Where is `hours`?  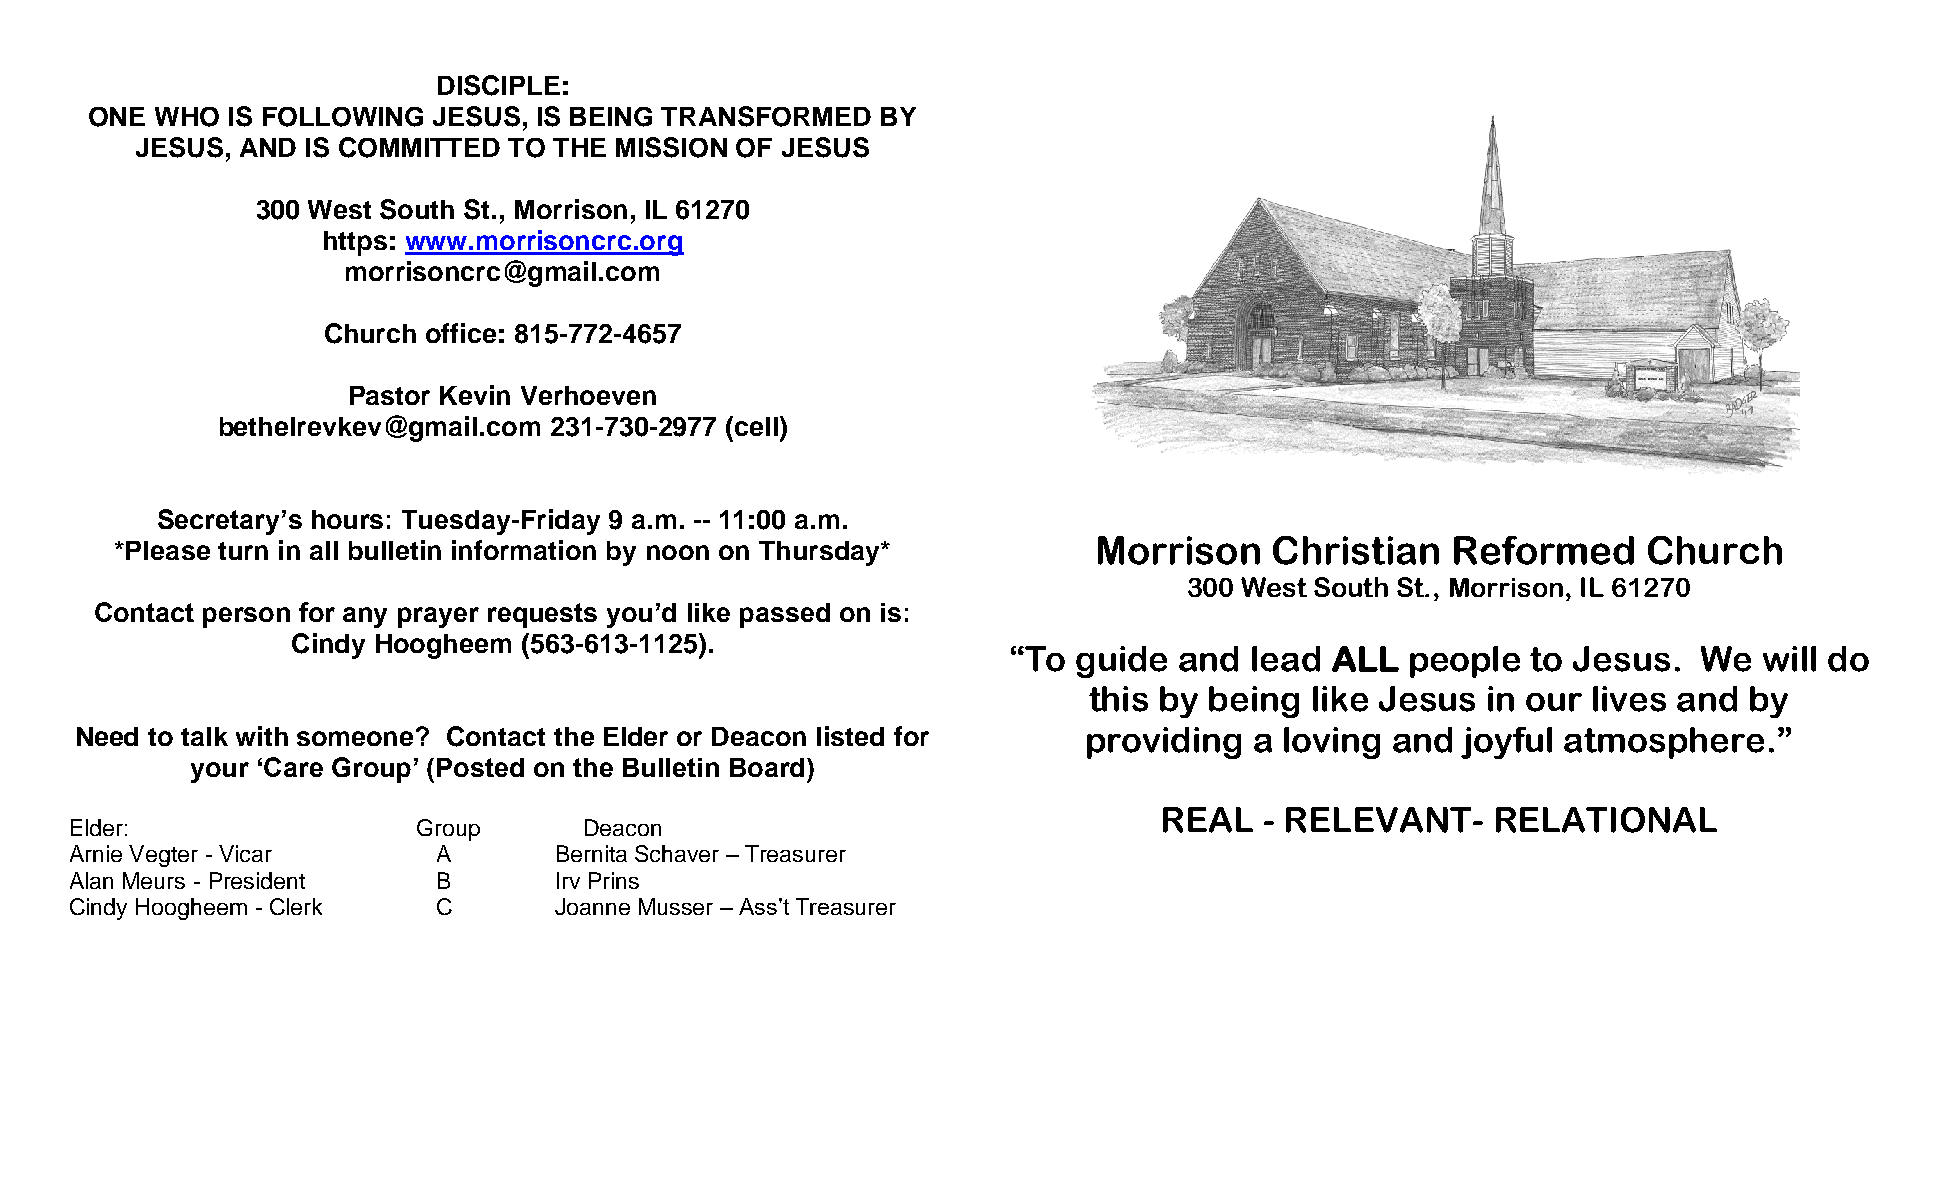
hours is located at coordinates (347, 519).
